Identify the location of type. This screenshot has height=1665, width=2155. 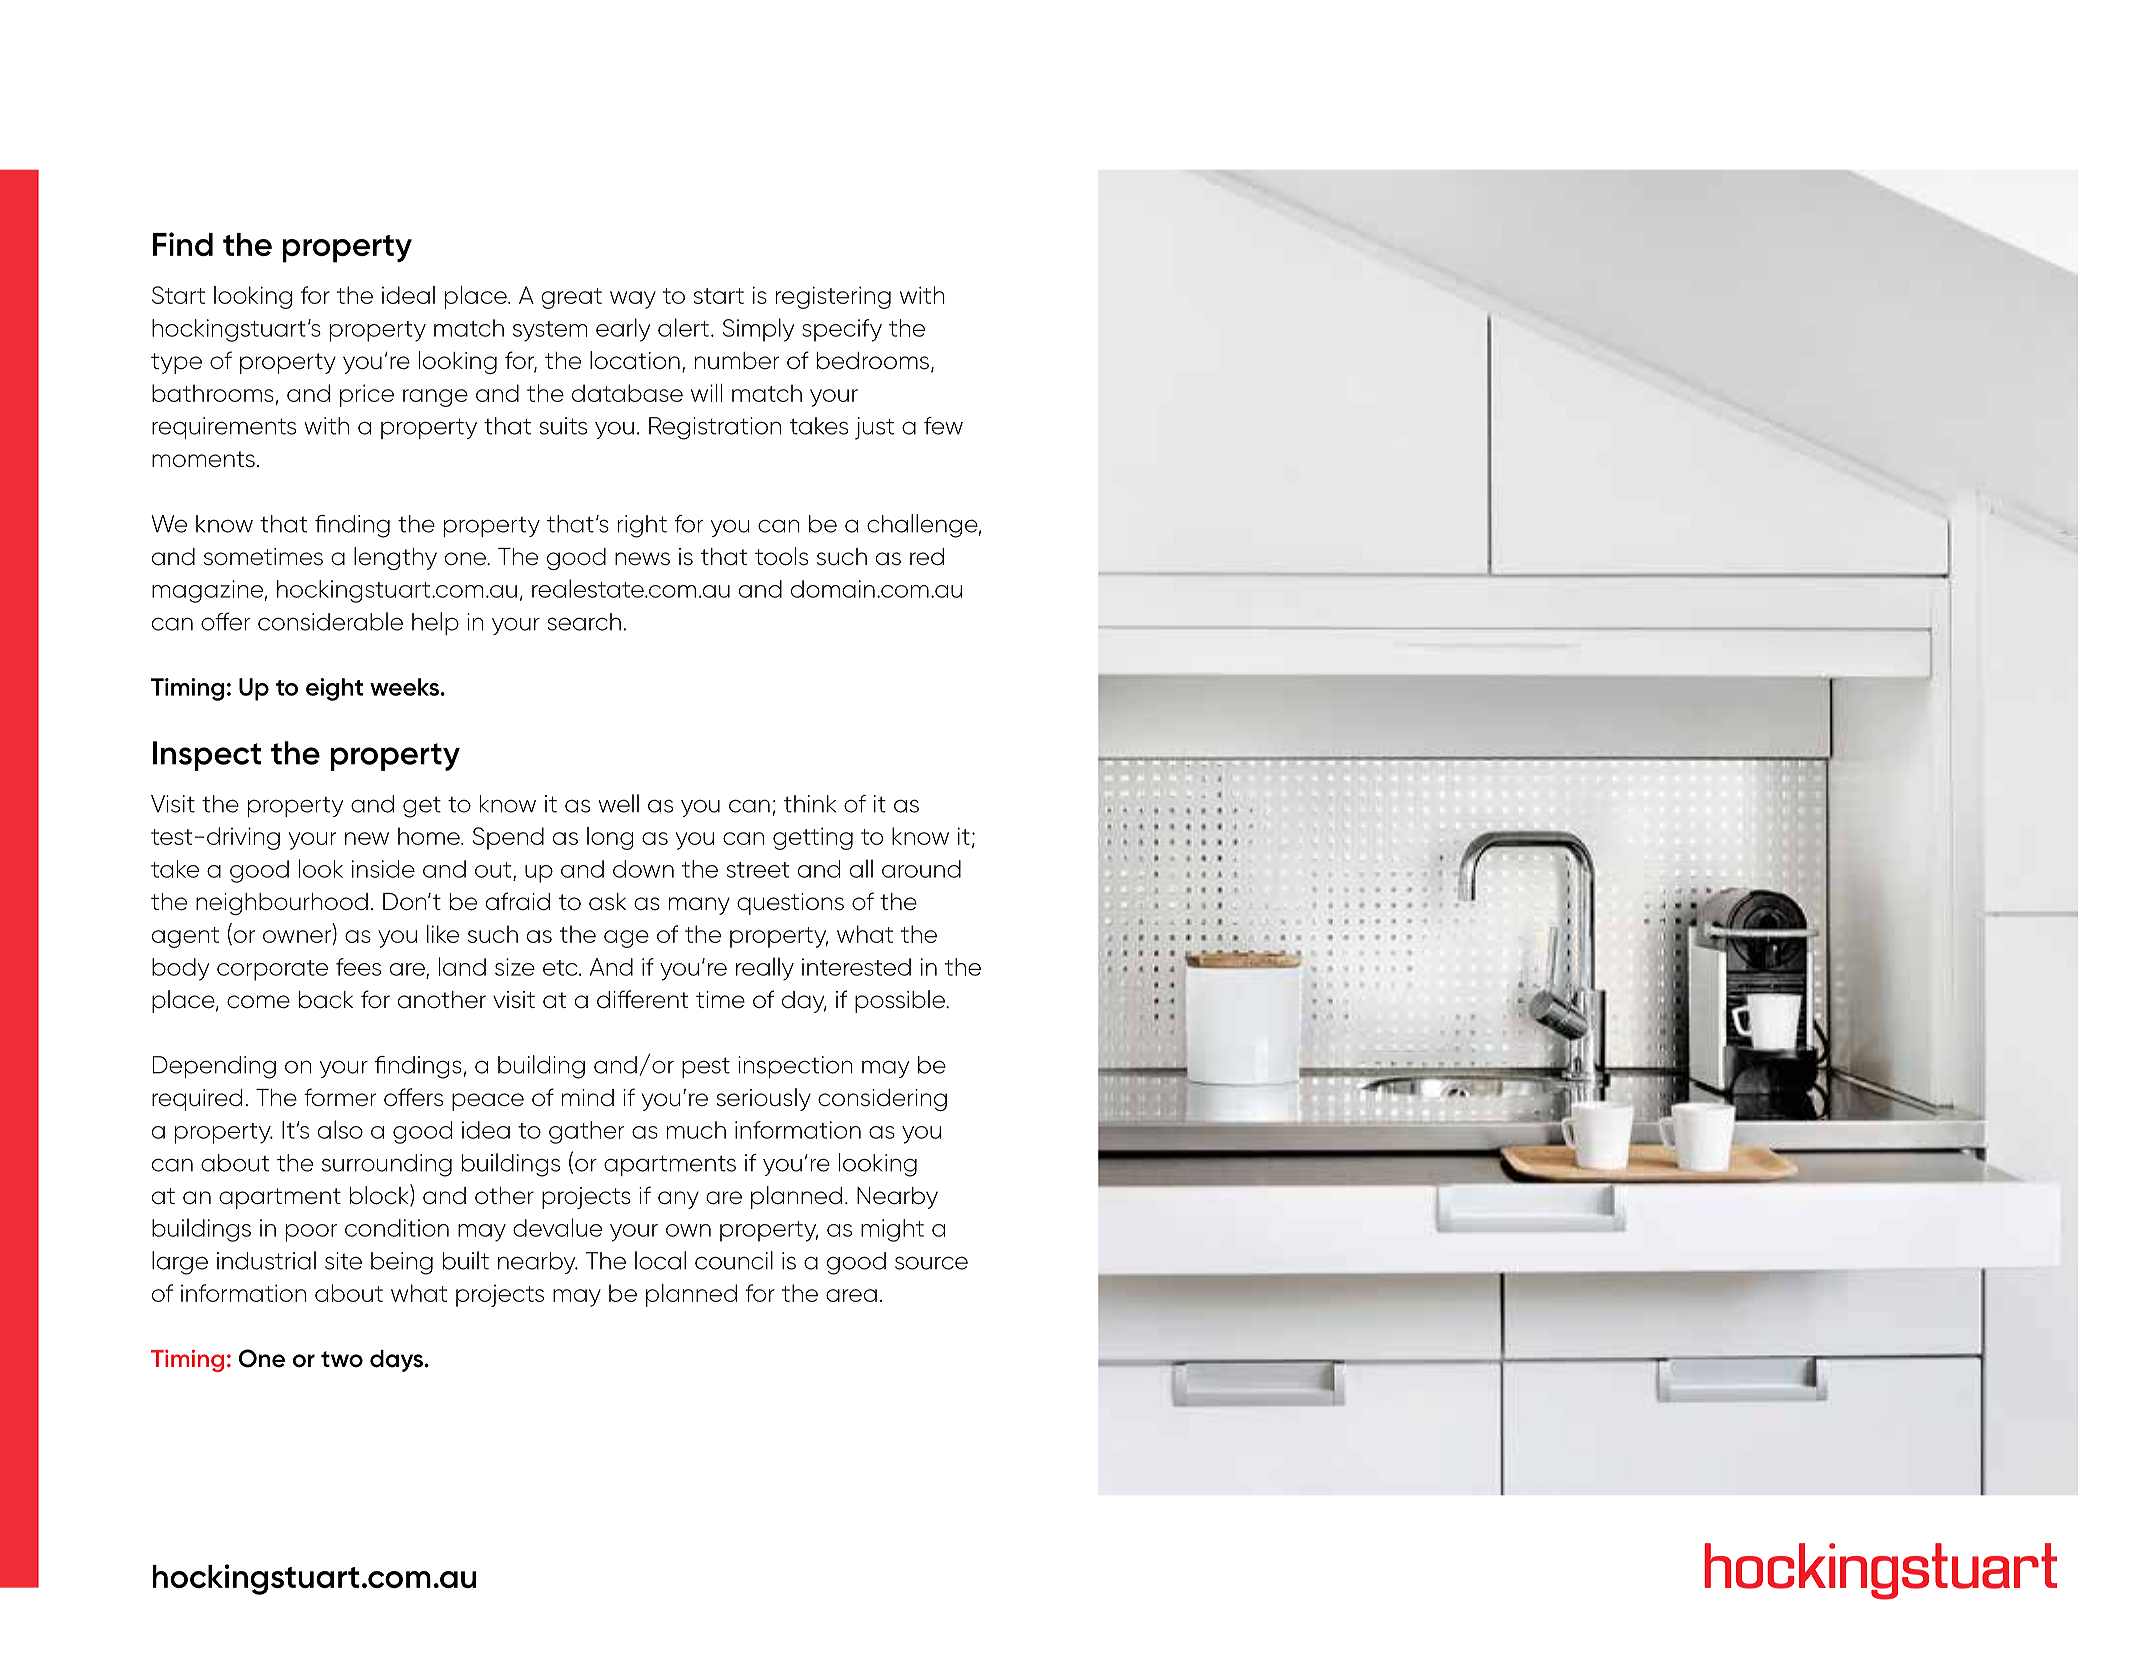
(176, 363).
